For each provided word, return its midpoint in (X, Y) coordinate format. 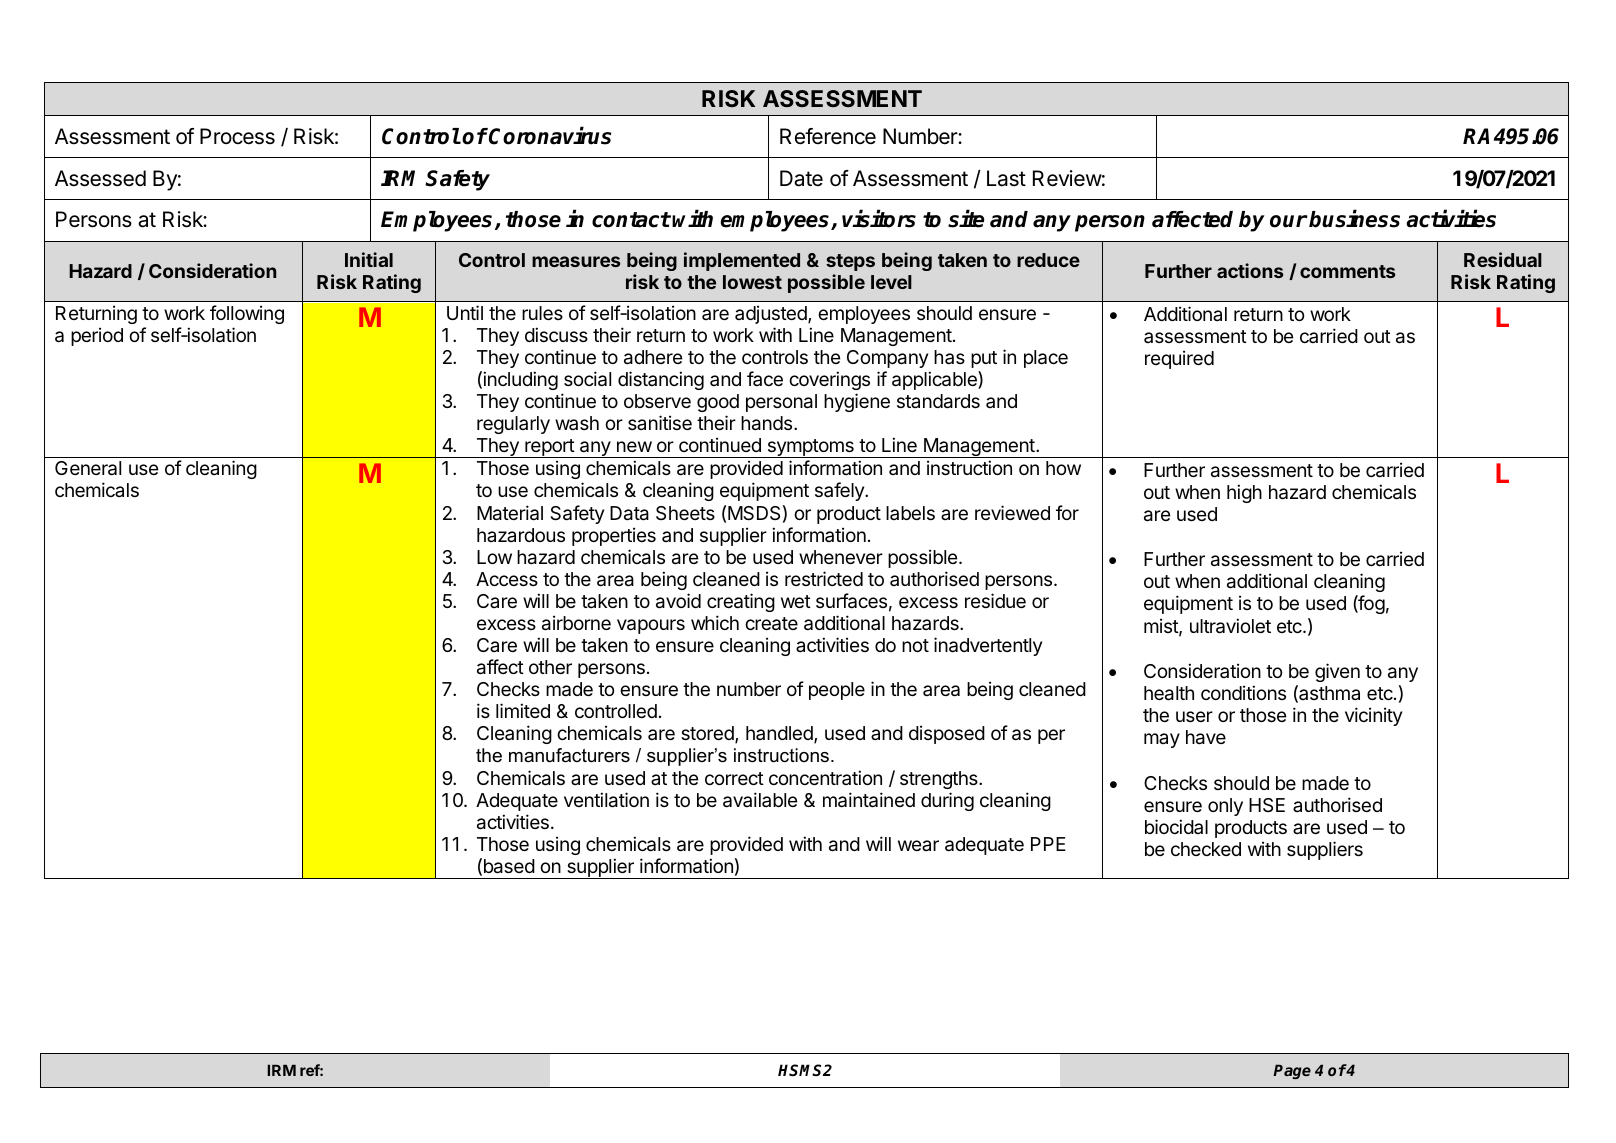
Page (1292, 1071)
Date (801, 178)
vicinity (1373, 716)
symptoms (810, 448)
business (1354, 219)
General (88, 468)
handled (780, 734)
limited (523, 710)
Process (237, 136)
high (1244, 493)
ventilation (606, 800)
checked (1206, 849)
